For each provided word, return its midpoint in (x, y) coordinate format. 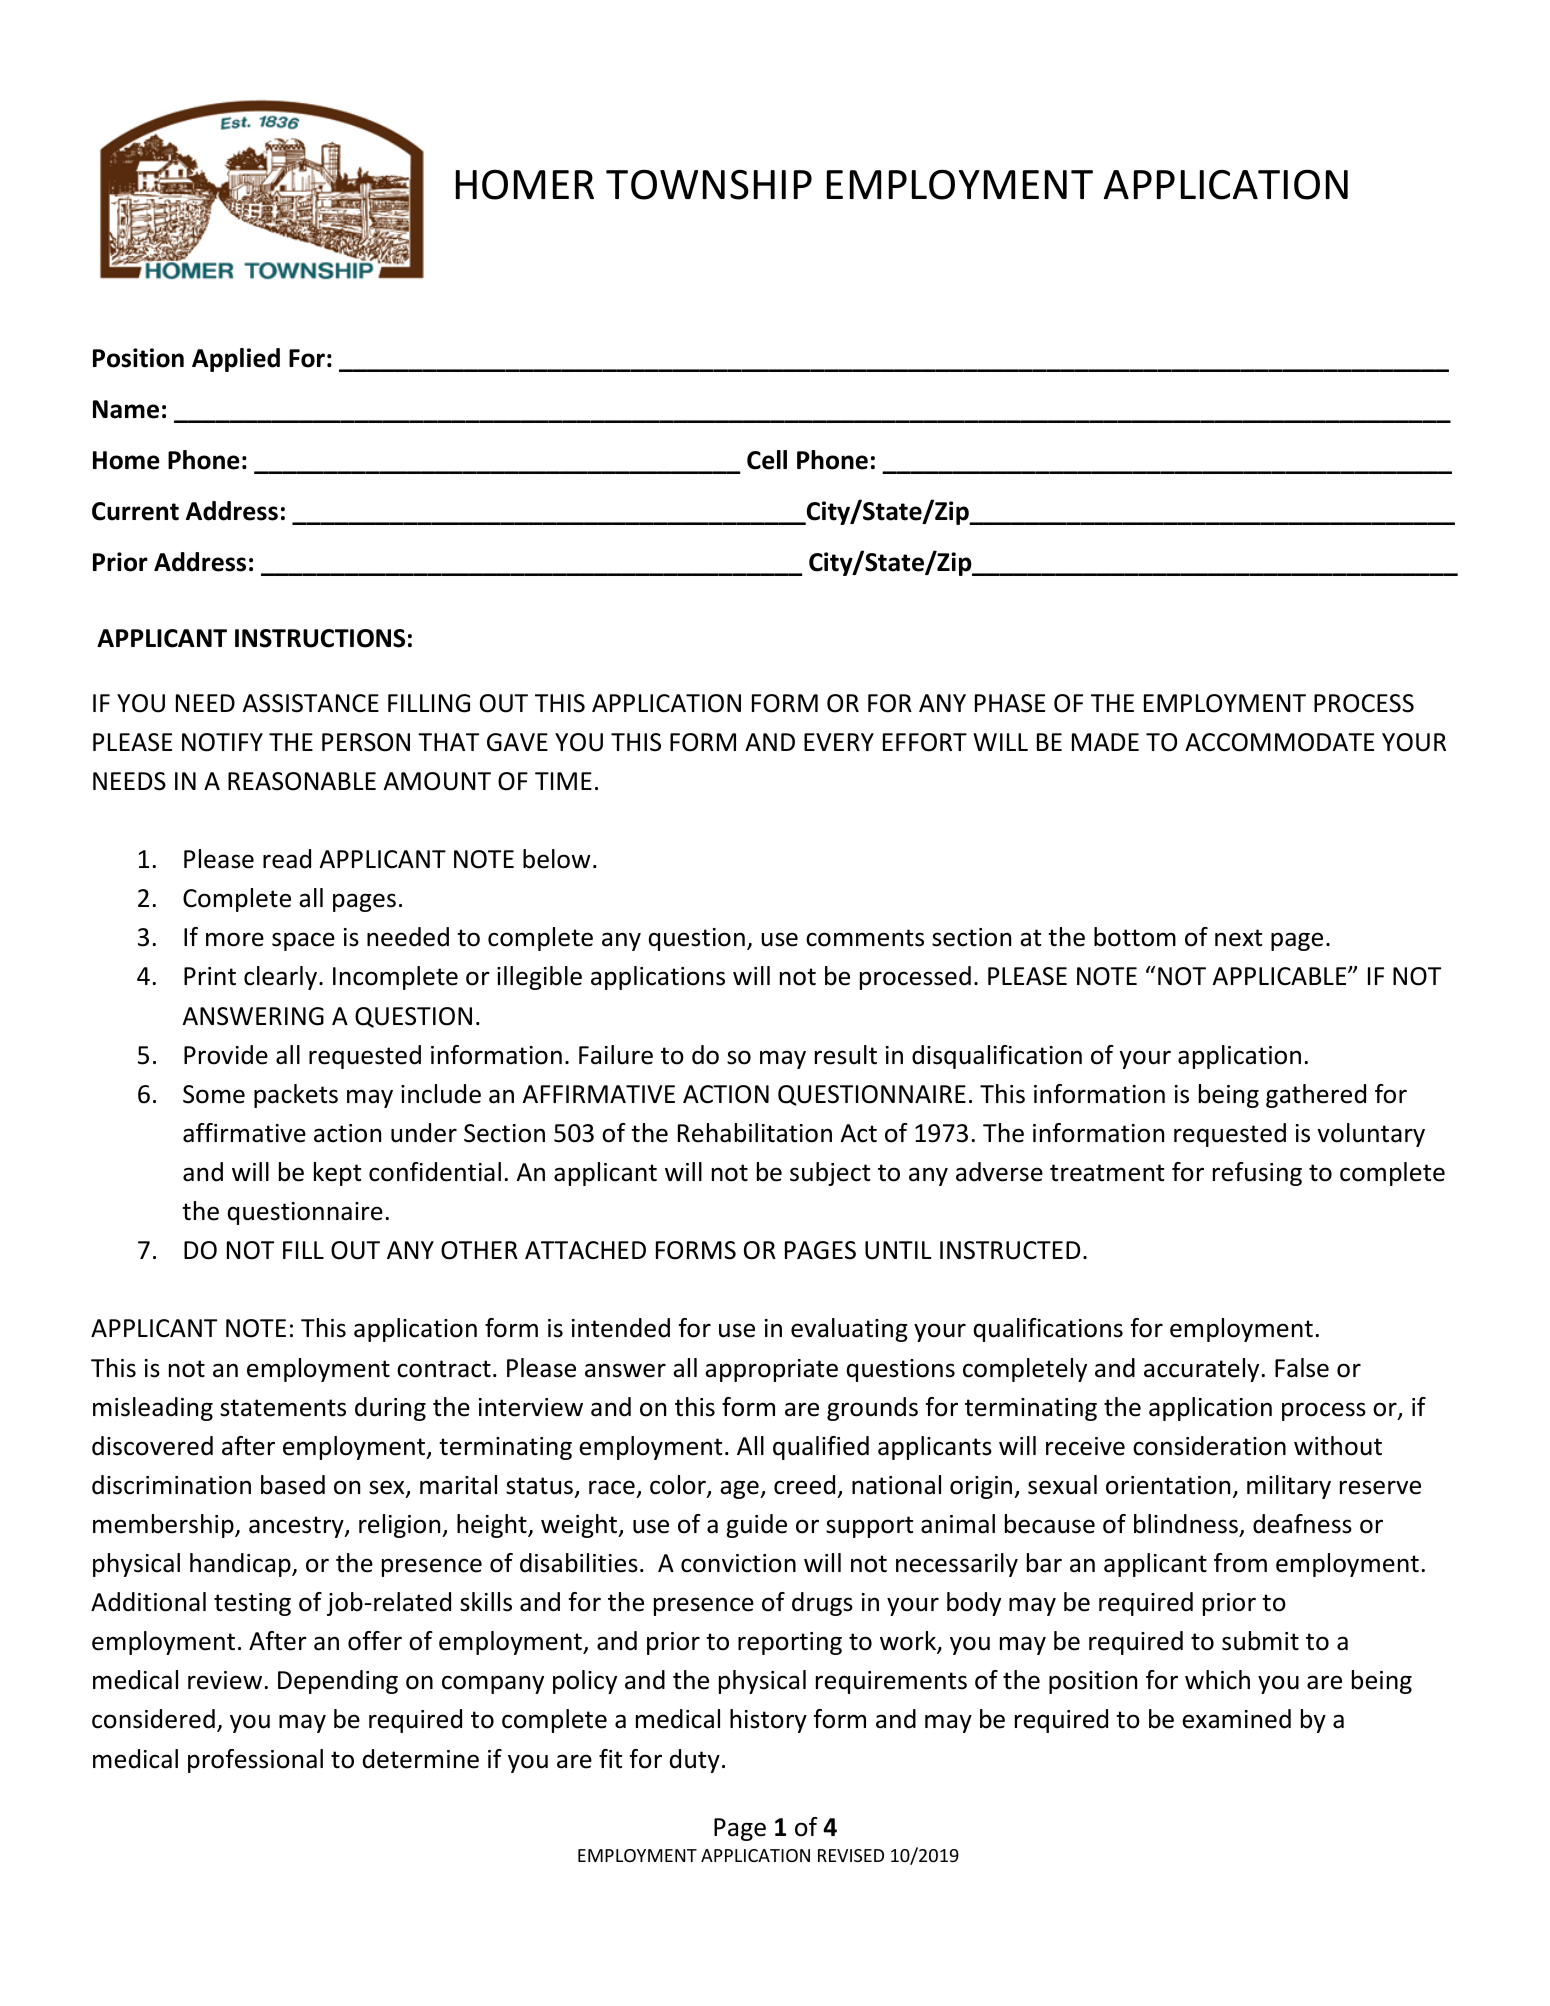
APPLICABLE (1281, 976)
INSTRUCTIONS (320, 638)
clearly (280, 978)
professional (255, 1761)
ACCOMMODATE (1279, 742)
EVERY (839, 742)
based (293, 1485)
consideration (1209, 1446)
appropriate (771, 1370)
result (846, 1055)
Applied (236, 360)
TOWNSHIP (709, 184)
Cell (767, 460)
